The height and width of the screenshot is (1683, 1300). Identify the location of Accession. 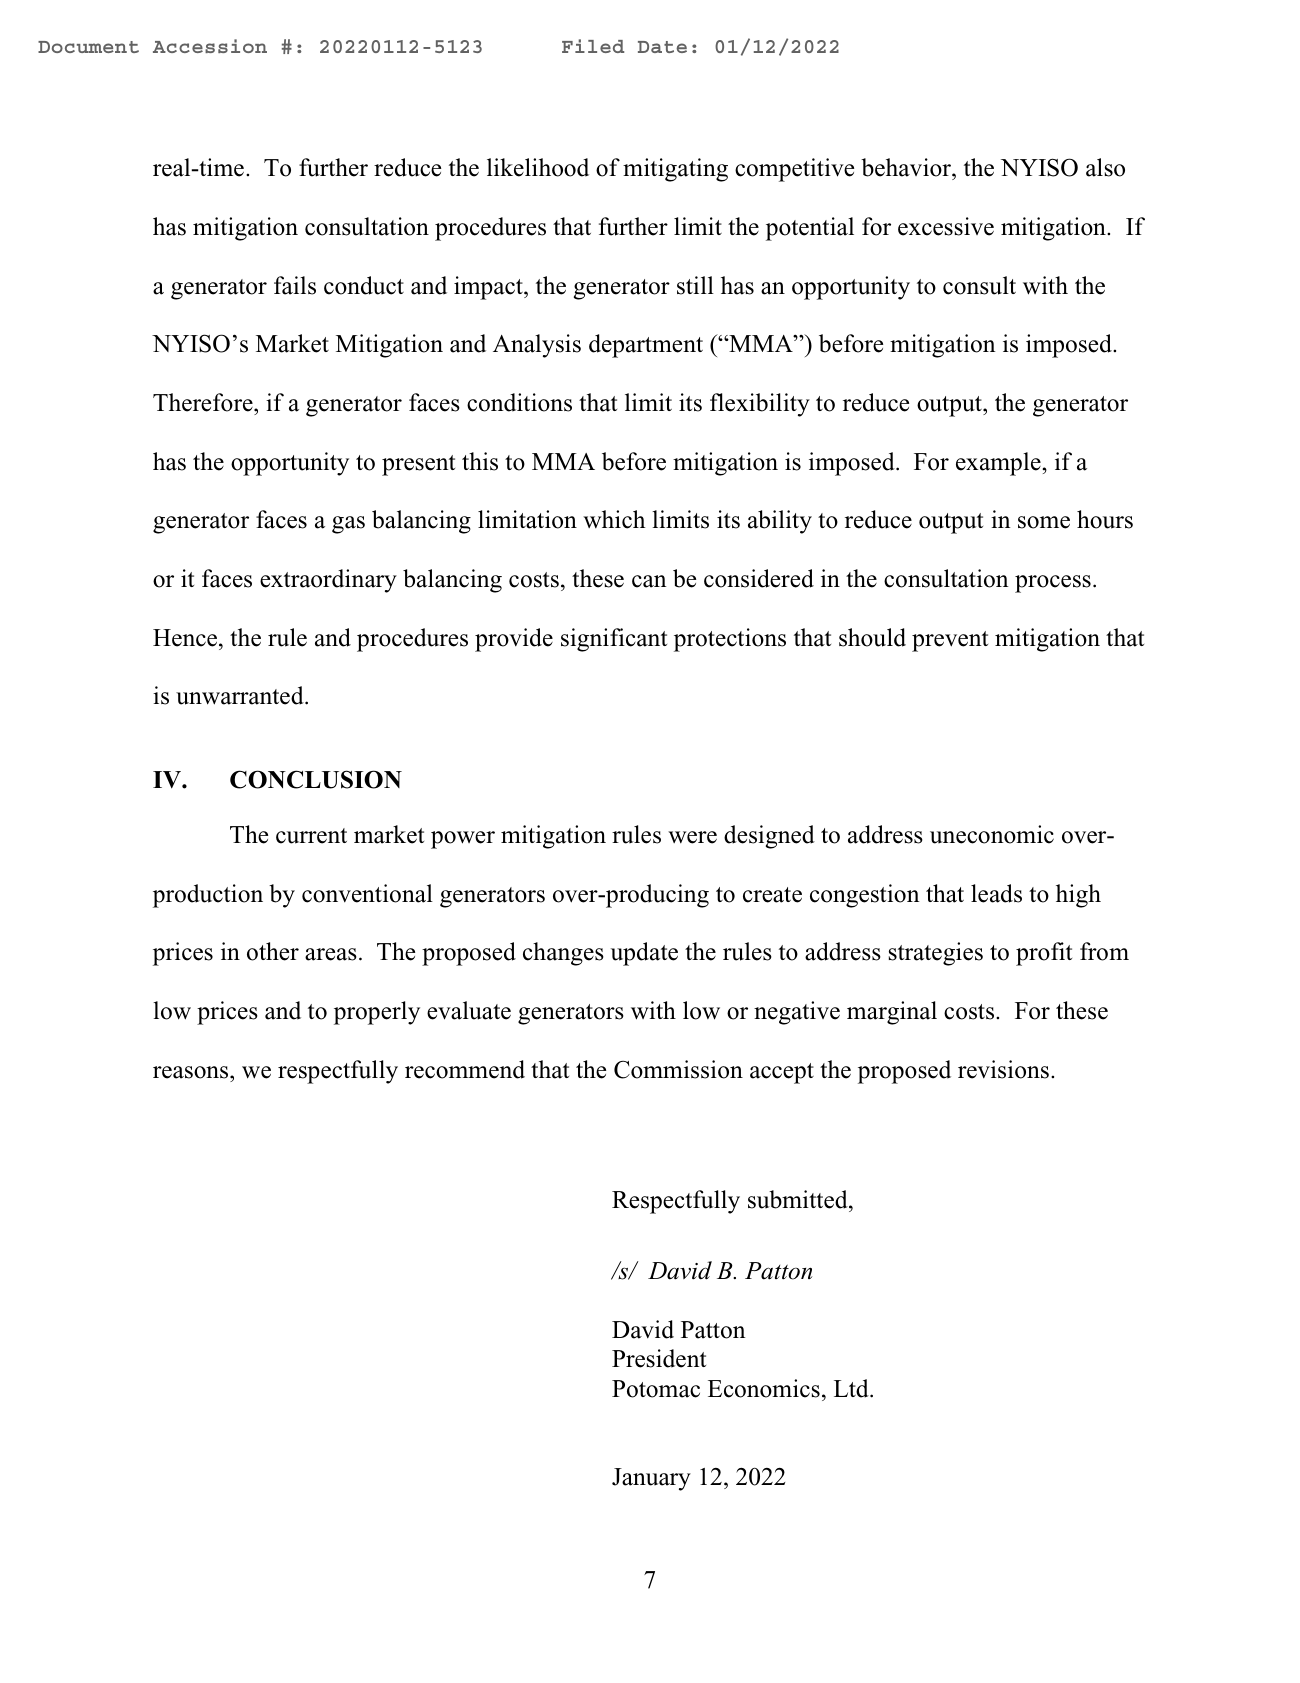
(210, 46).
